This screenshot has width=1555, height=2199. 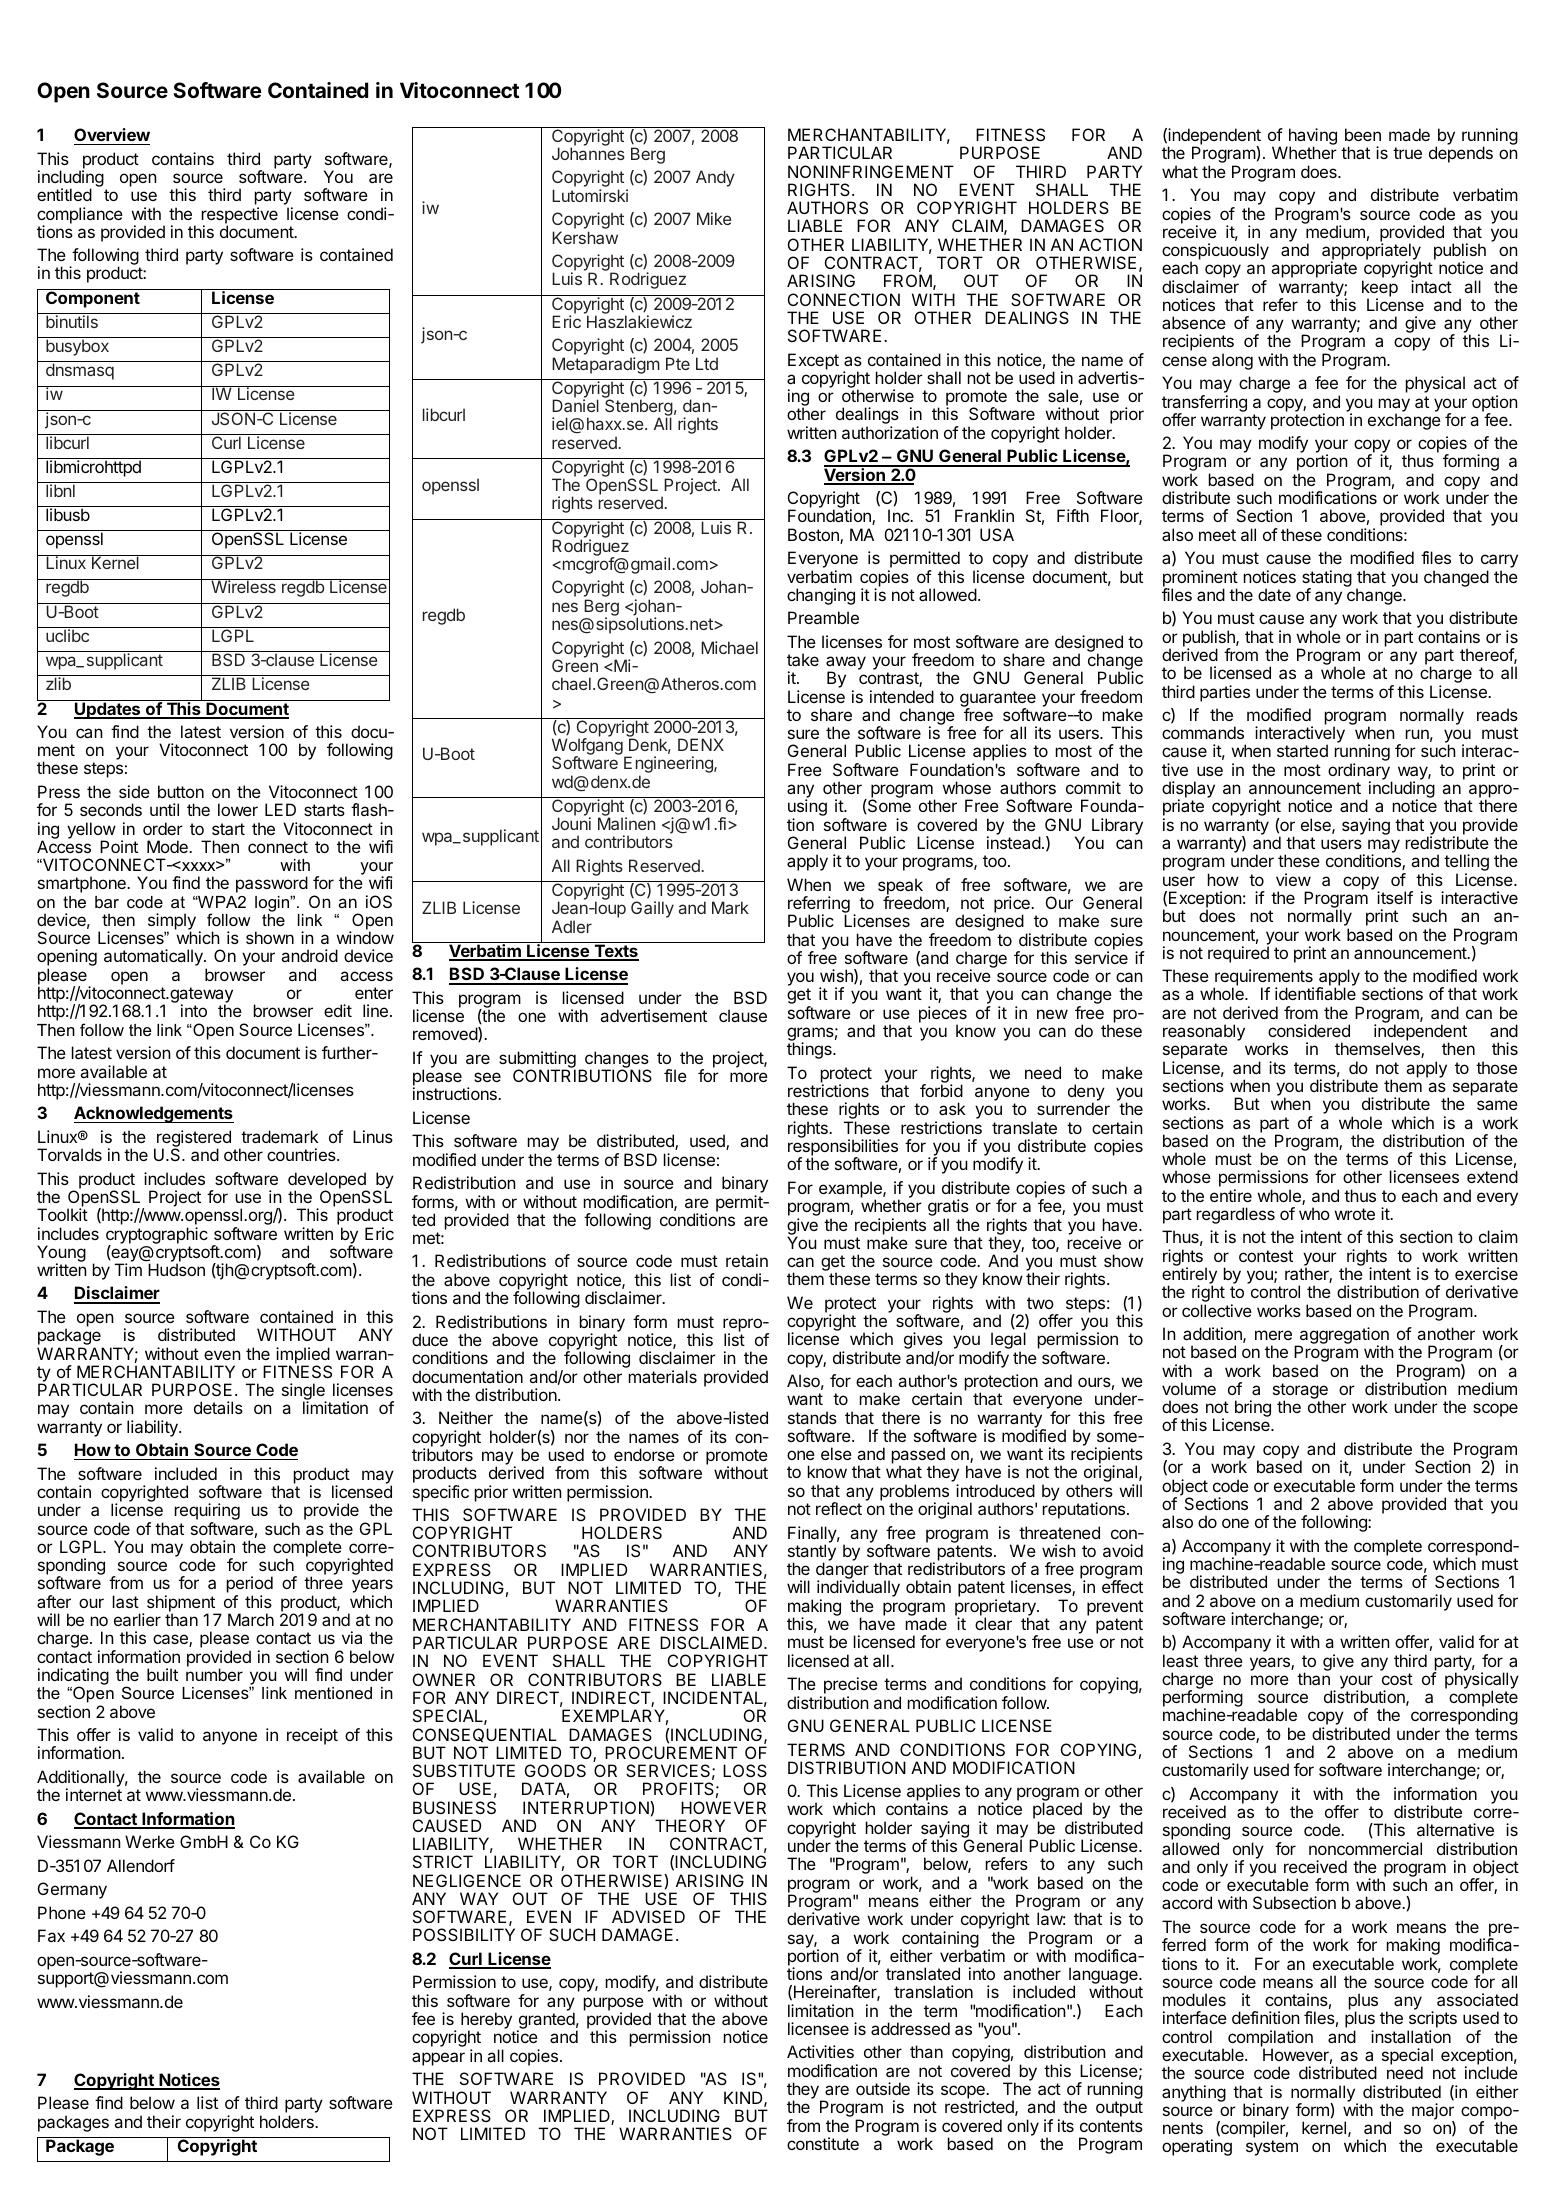 What do you see at coordinates (238, 809) in the screenshot?
I see `lower` at bounding box center [238, 809].
